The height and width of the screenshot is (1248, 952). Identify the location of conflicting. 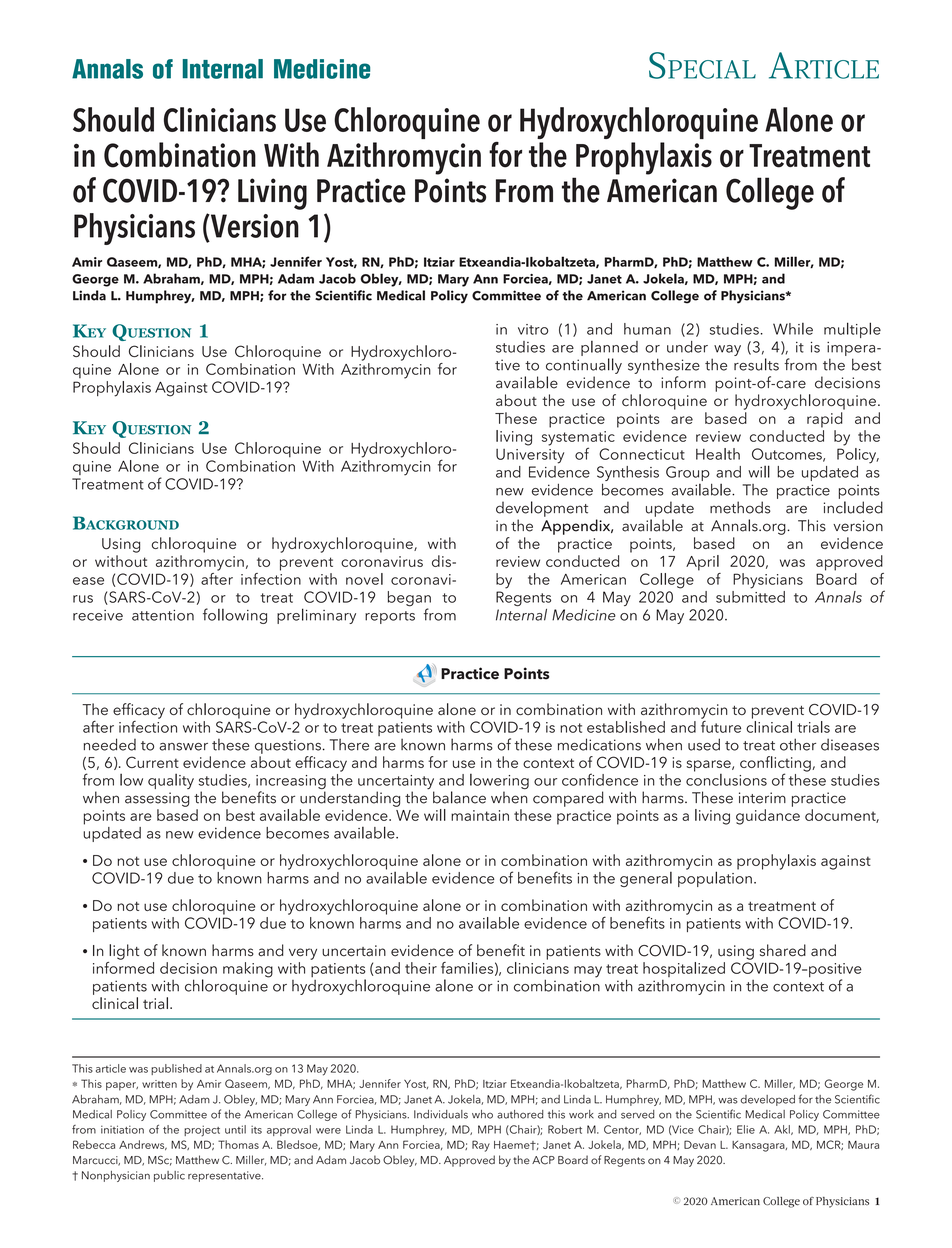
(776, 765).
